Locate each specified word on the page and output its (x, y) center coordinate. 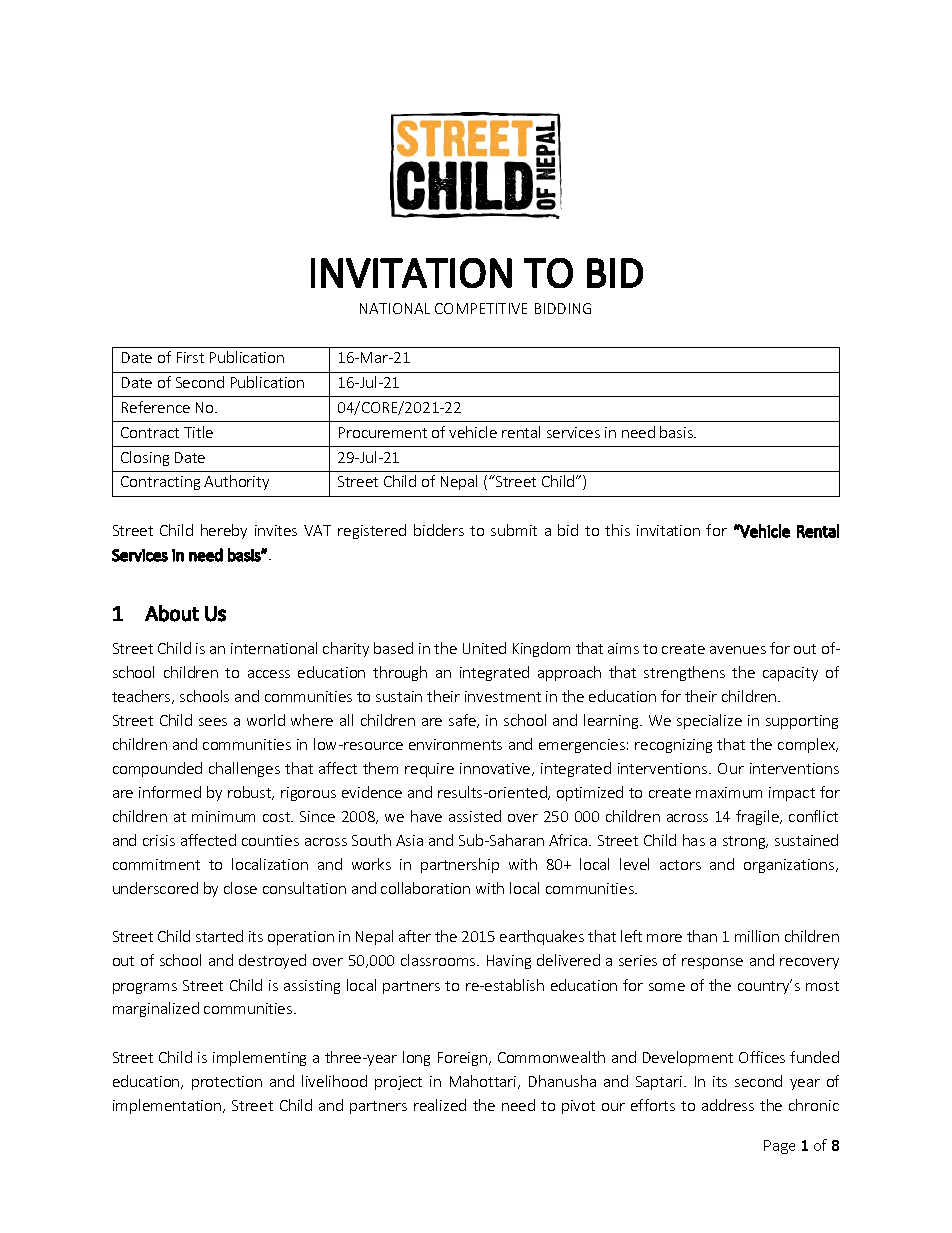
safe (463, 721)
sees (213, 722)
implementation (167, 1106)
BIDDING (563, 308)
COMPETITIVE (481, 308)
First (190, 357)
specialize (709, 721)
